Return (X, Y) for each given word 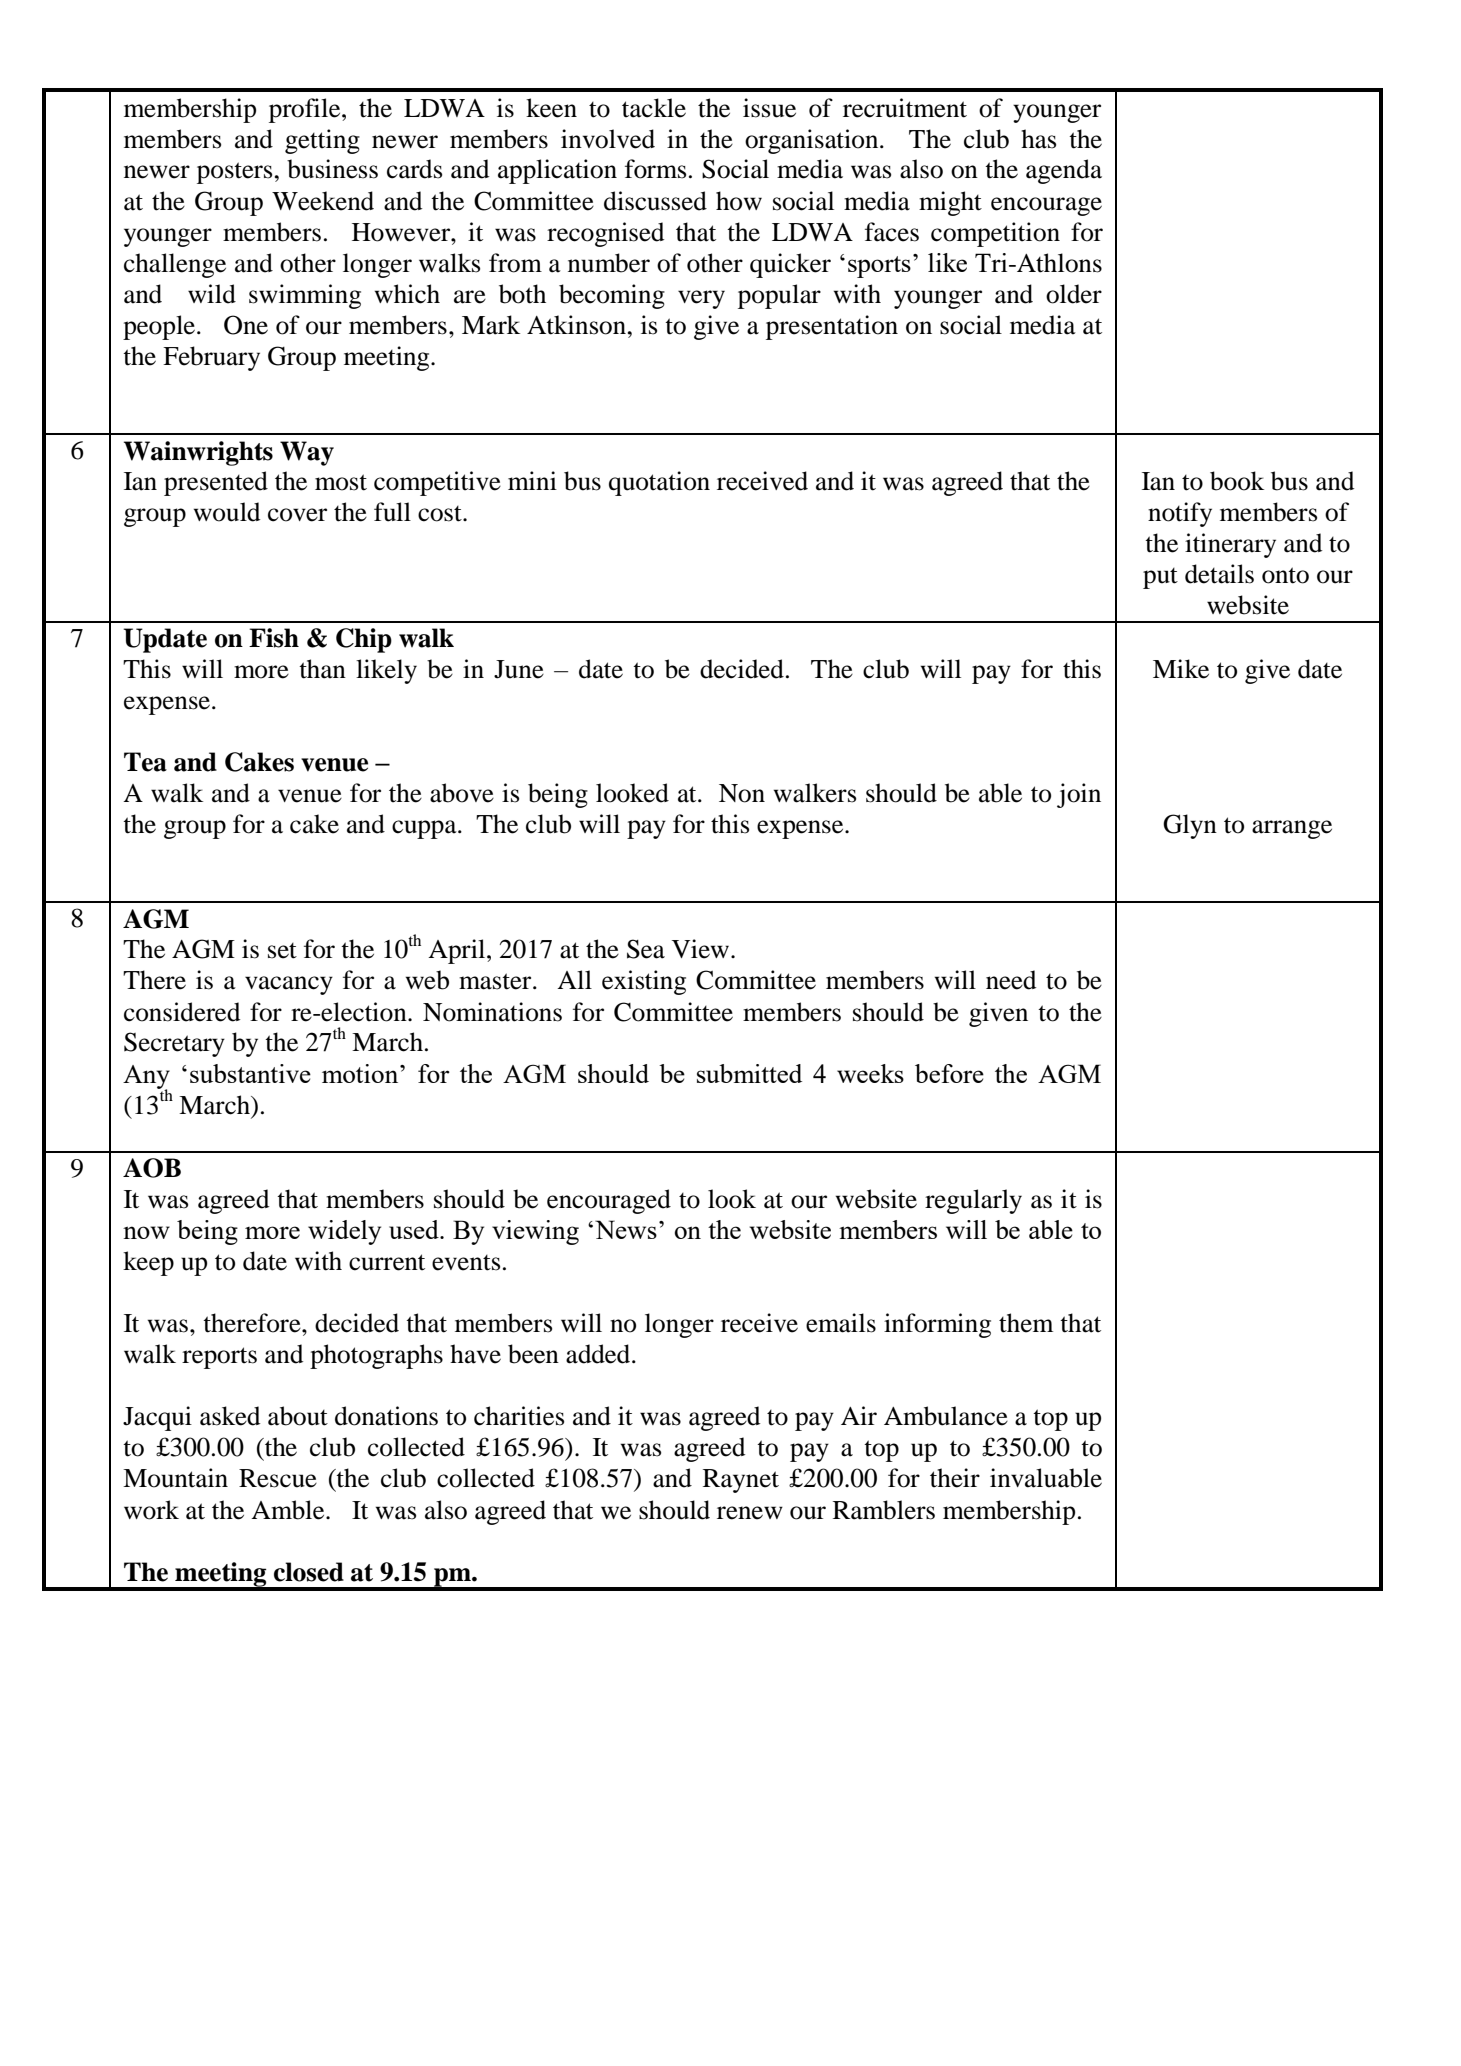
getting (322, 141)
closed (309, 1572)
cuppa (425, 829)
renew (750, 1513)
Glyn (1190, 826)
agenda (1064, 171)
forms (655, 169)
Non (742, 793)
